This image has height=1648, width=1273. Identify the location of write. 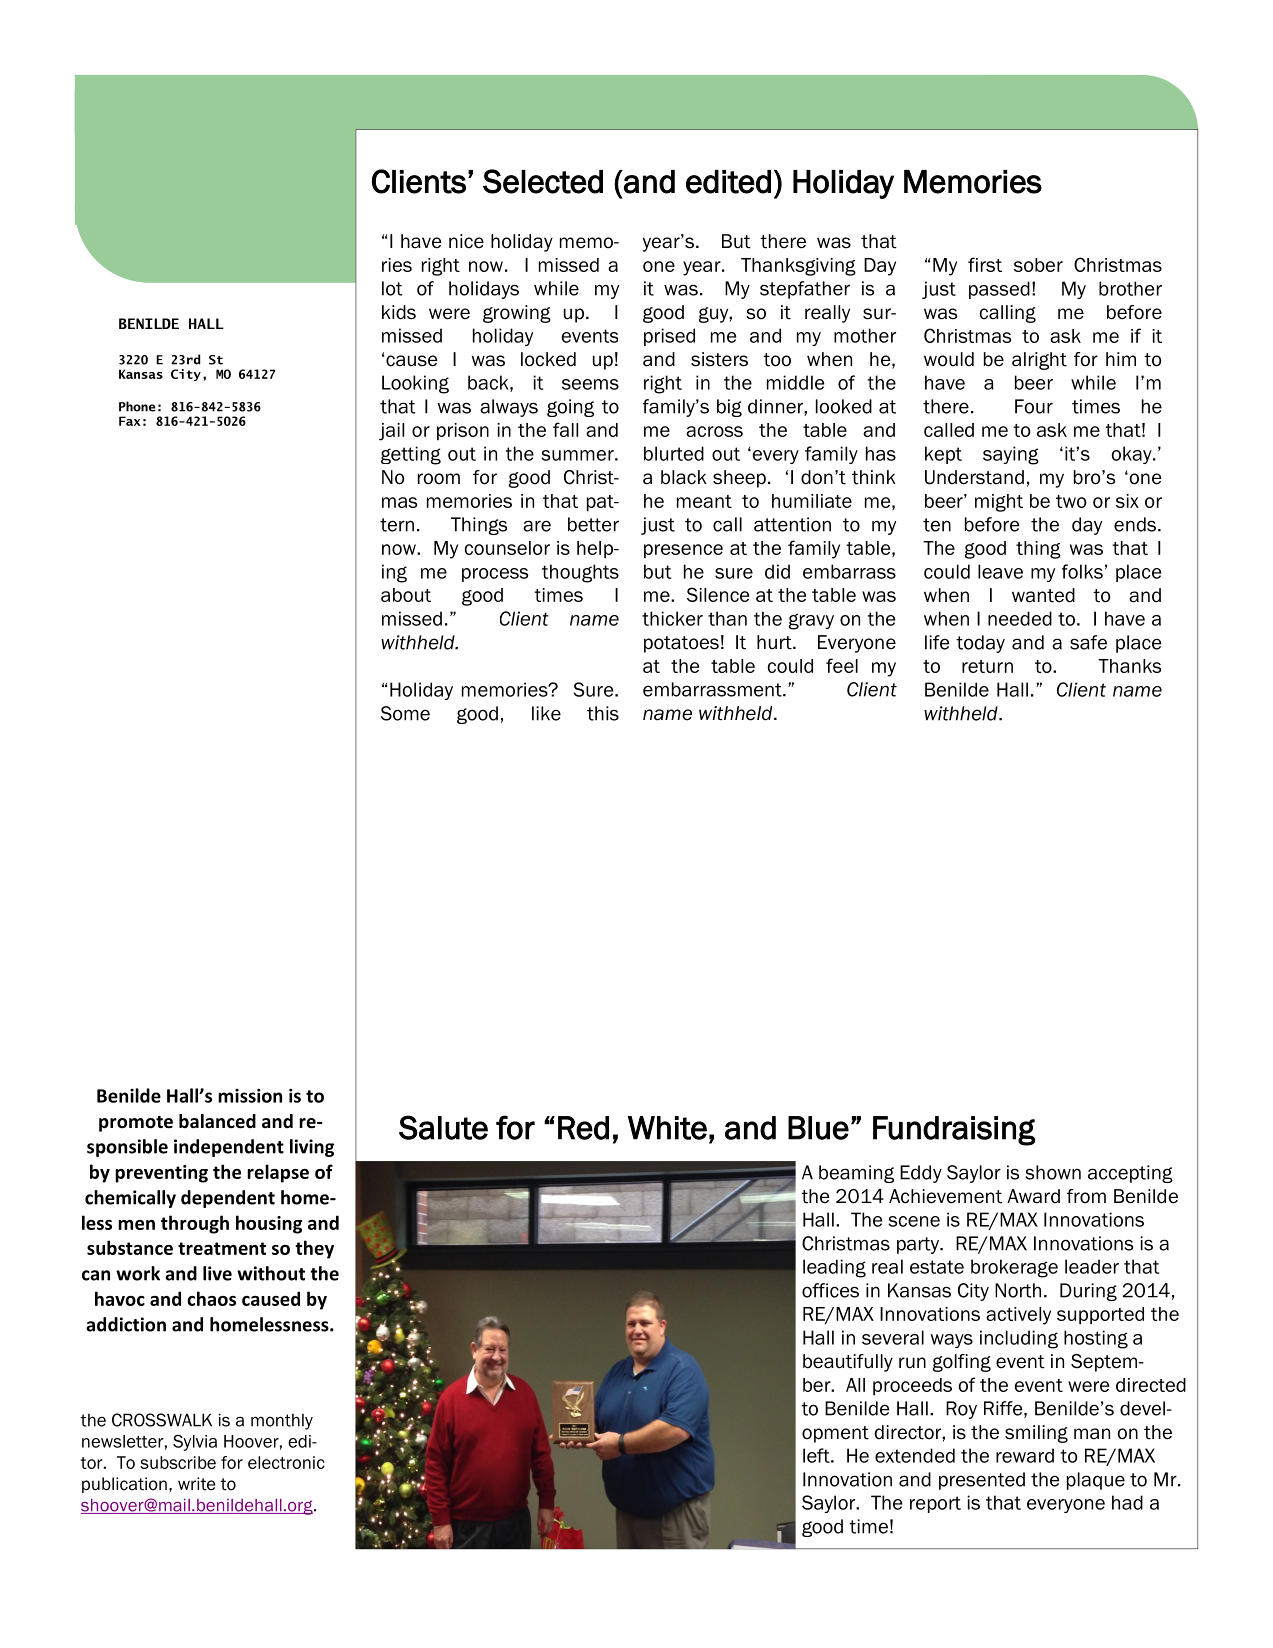
(196, 1484).
